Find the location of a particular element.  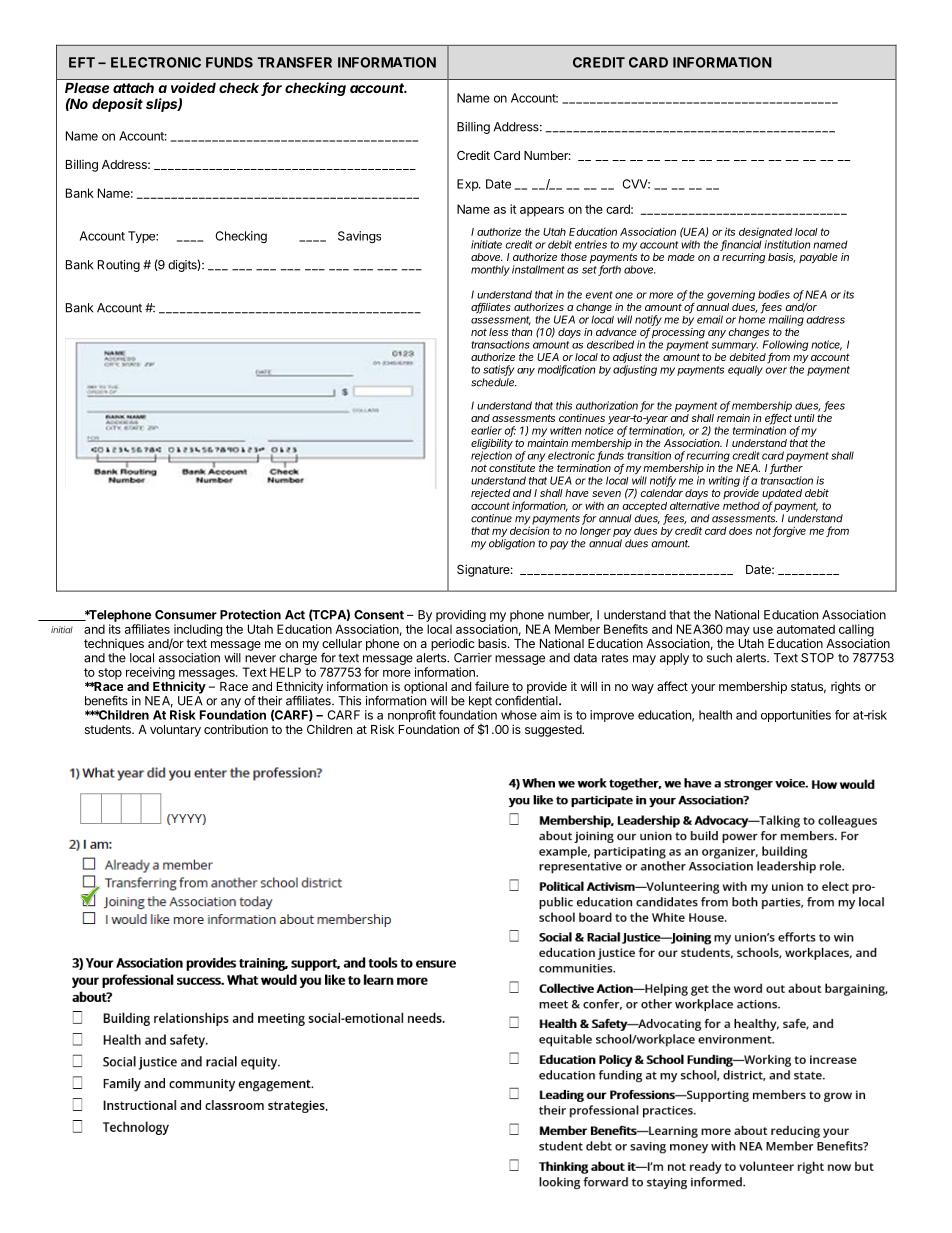

institution is located at coordinates (787, 244).
